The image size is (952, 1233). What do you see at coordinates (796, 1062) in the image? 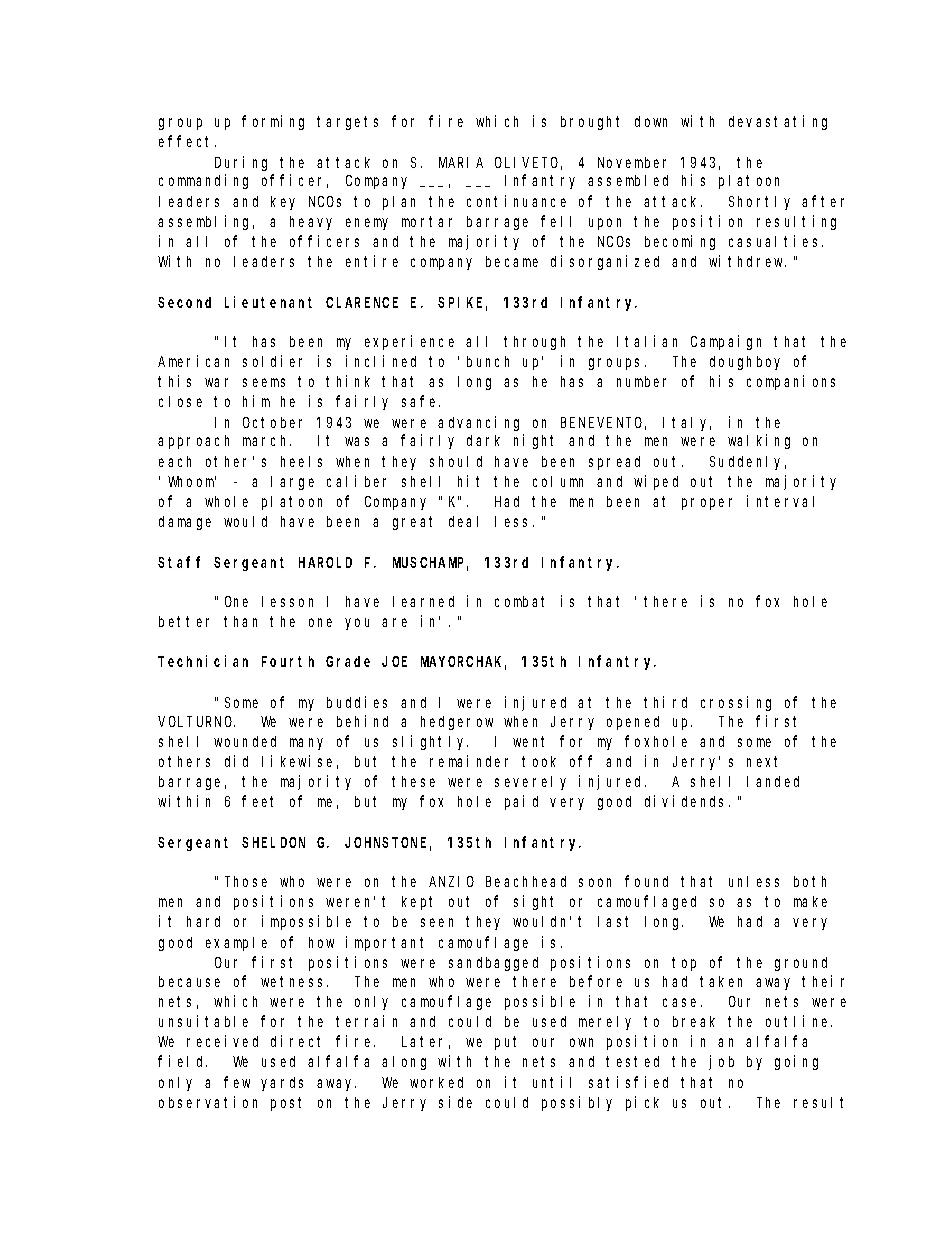
I see `going` at bounding box center [796, 1062].
